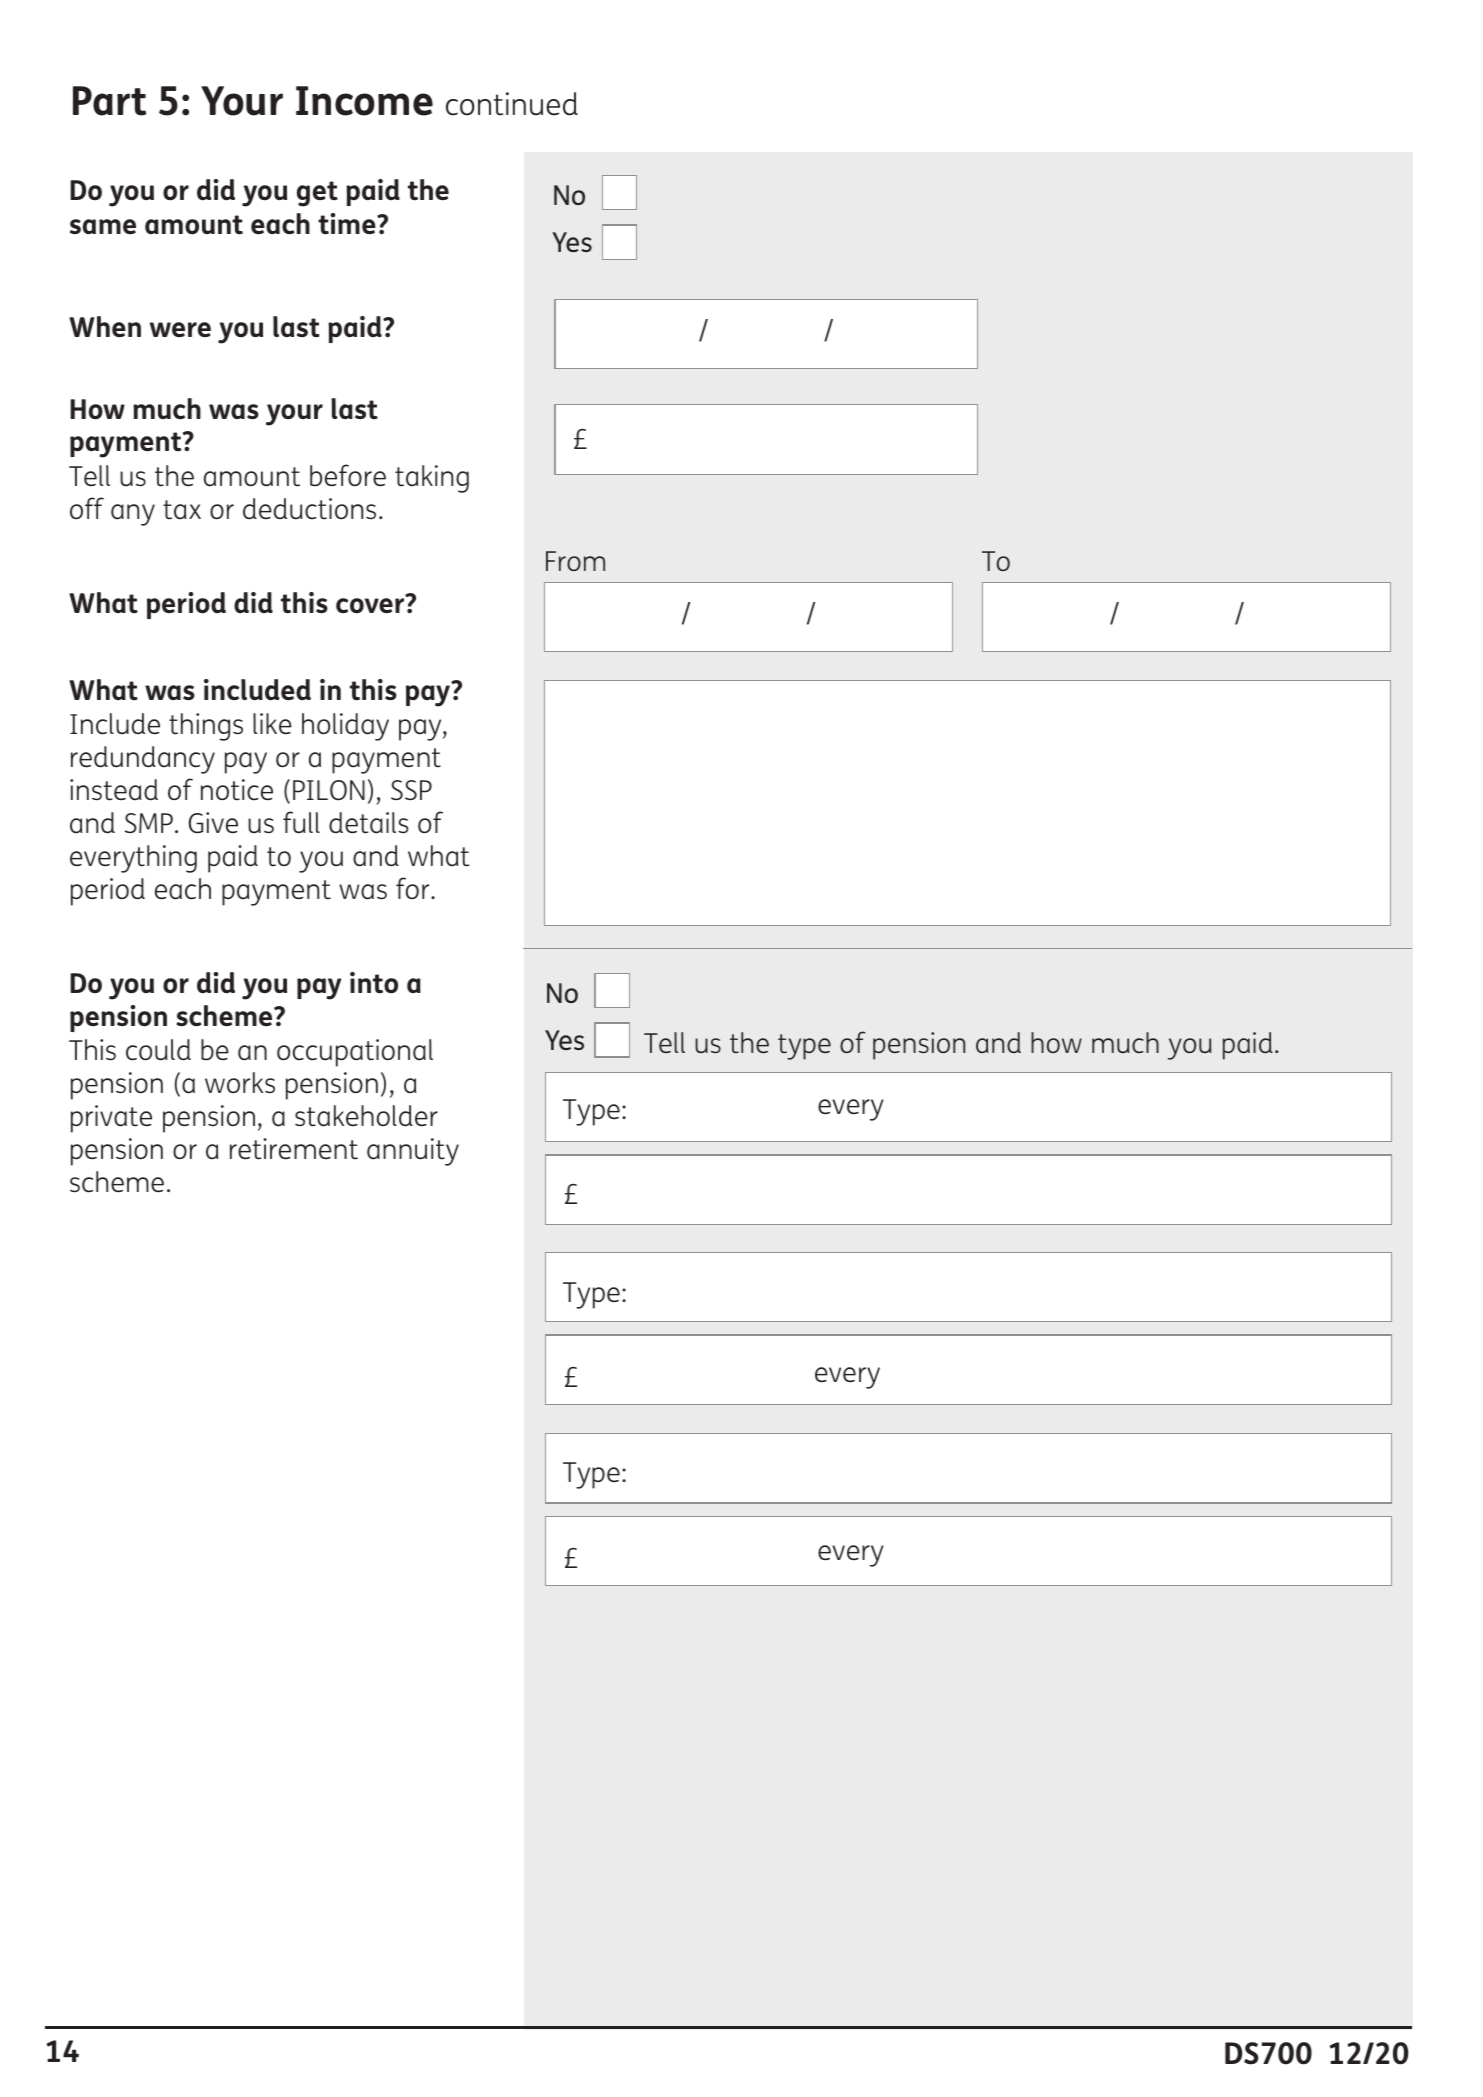 This screenshot has height=2097, width=1483. Describe the element at coordinates (301, 822) in the screenshot. I see `full` at that location.
